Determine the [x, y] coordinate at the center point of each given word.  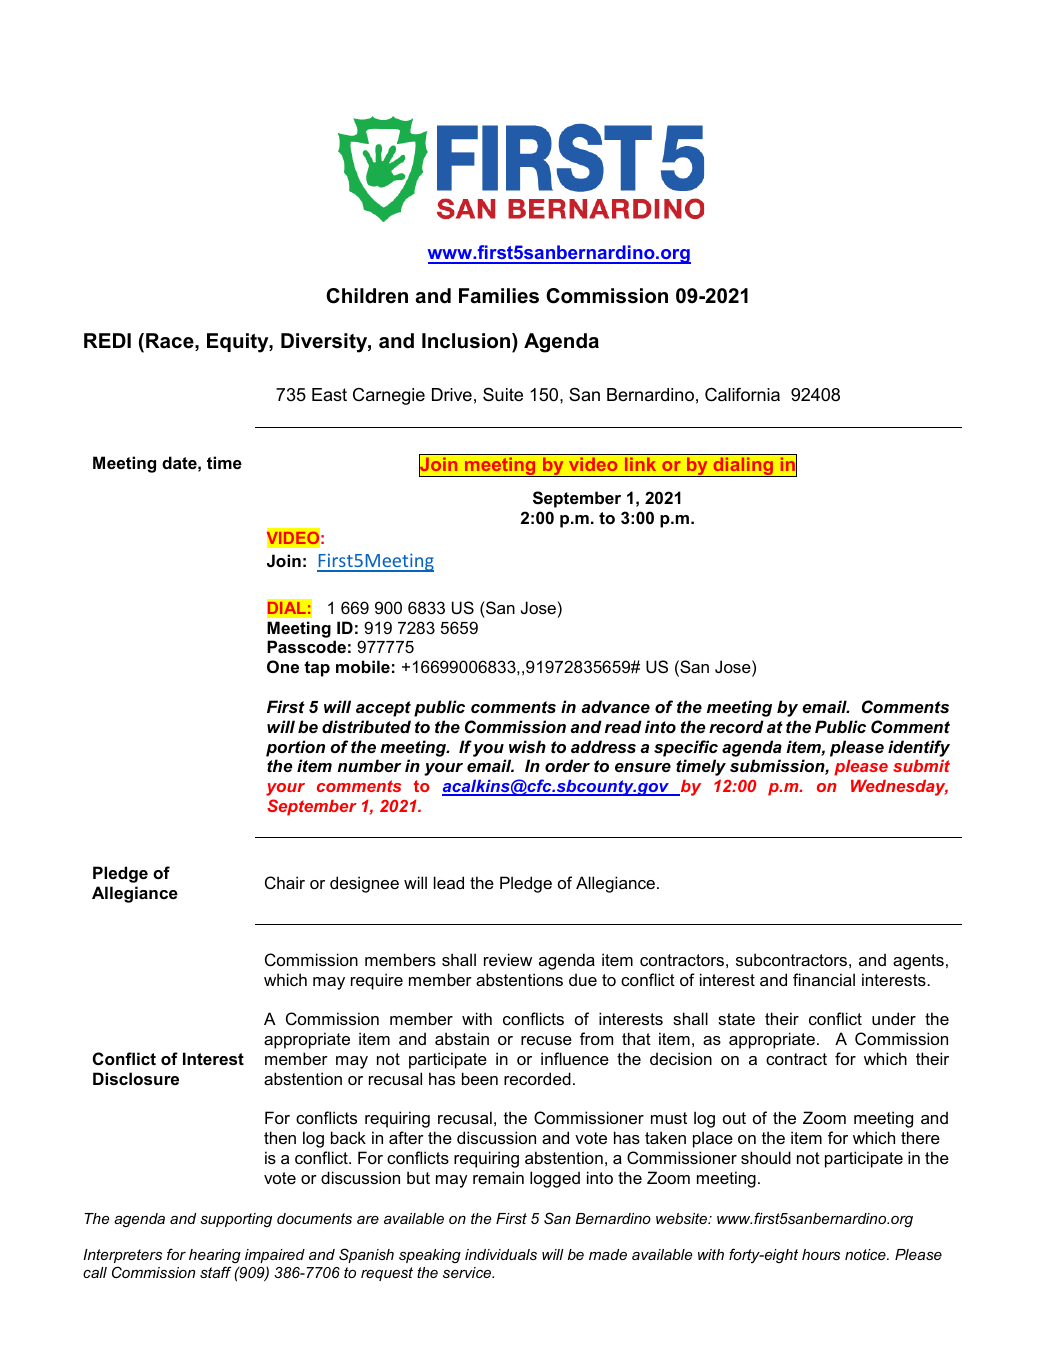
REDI [107, 340]
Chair [285, 882]
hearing [215, 1256]
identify [919, 748]
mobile [363, 666]
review [508, 959]
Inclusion [467, 341]
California [742, 395]
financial [824, 979]
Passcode [306, 646]
